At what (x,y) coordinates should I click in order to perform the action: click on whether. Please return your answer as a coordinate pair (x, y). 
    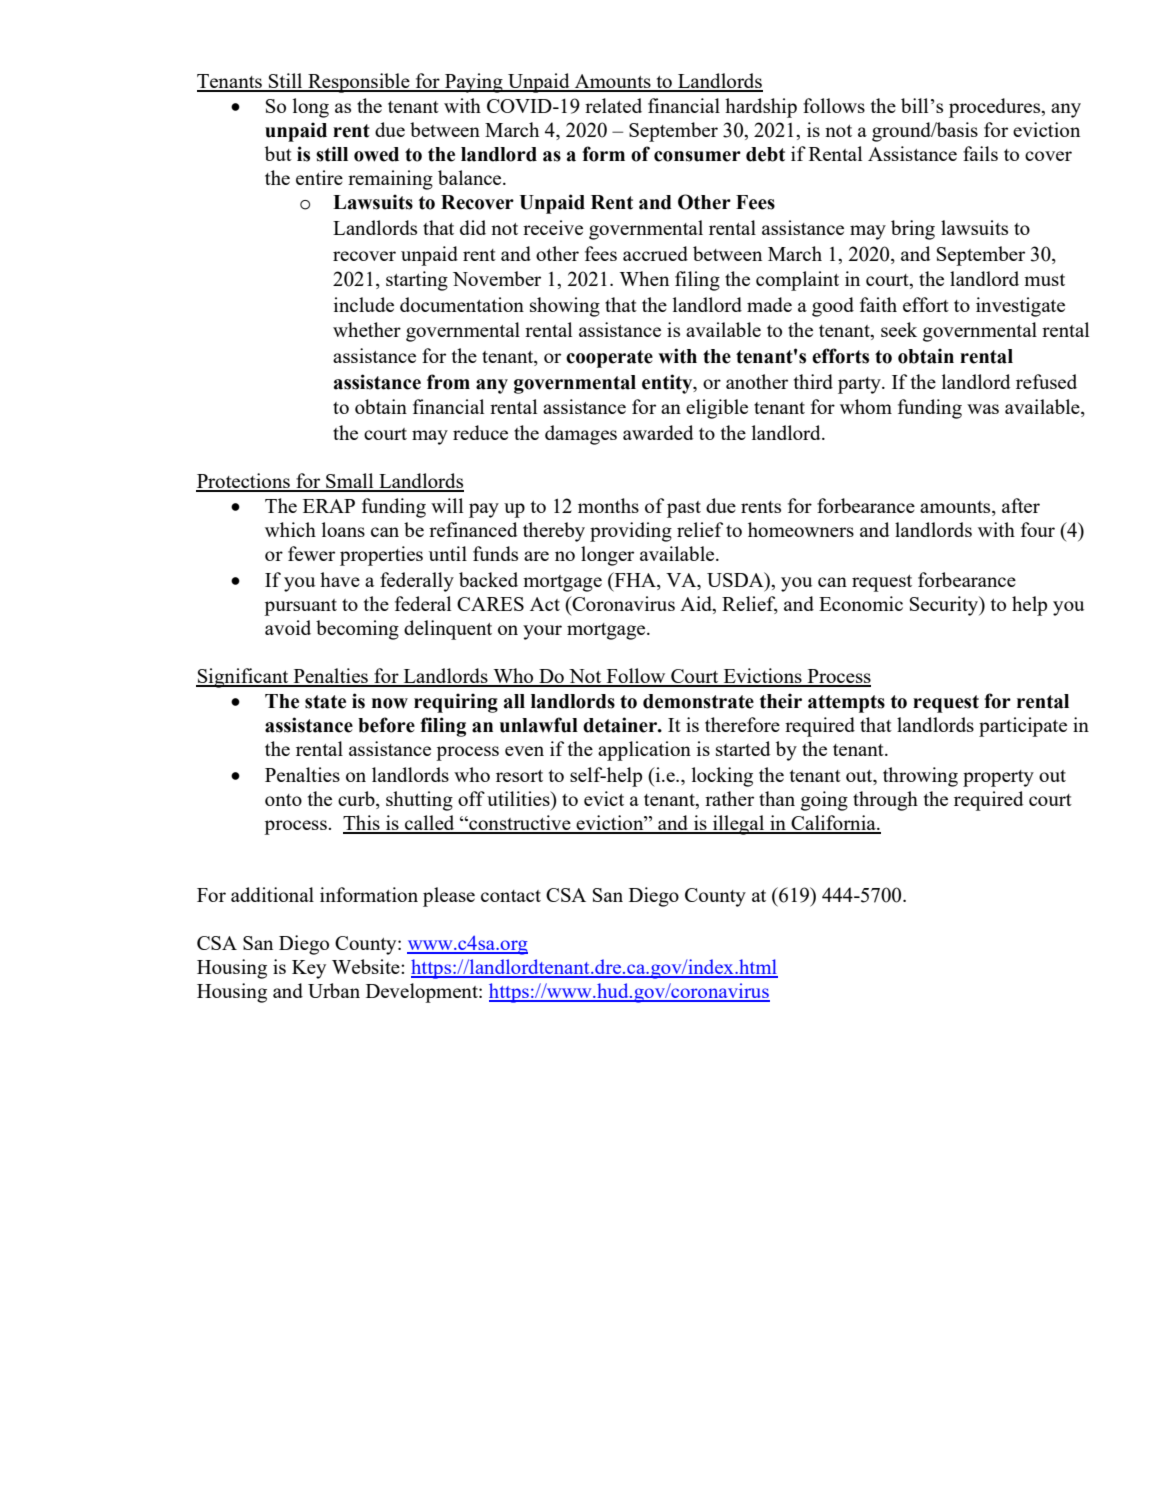
    Looking at the image, I should click on (367, 329).
